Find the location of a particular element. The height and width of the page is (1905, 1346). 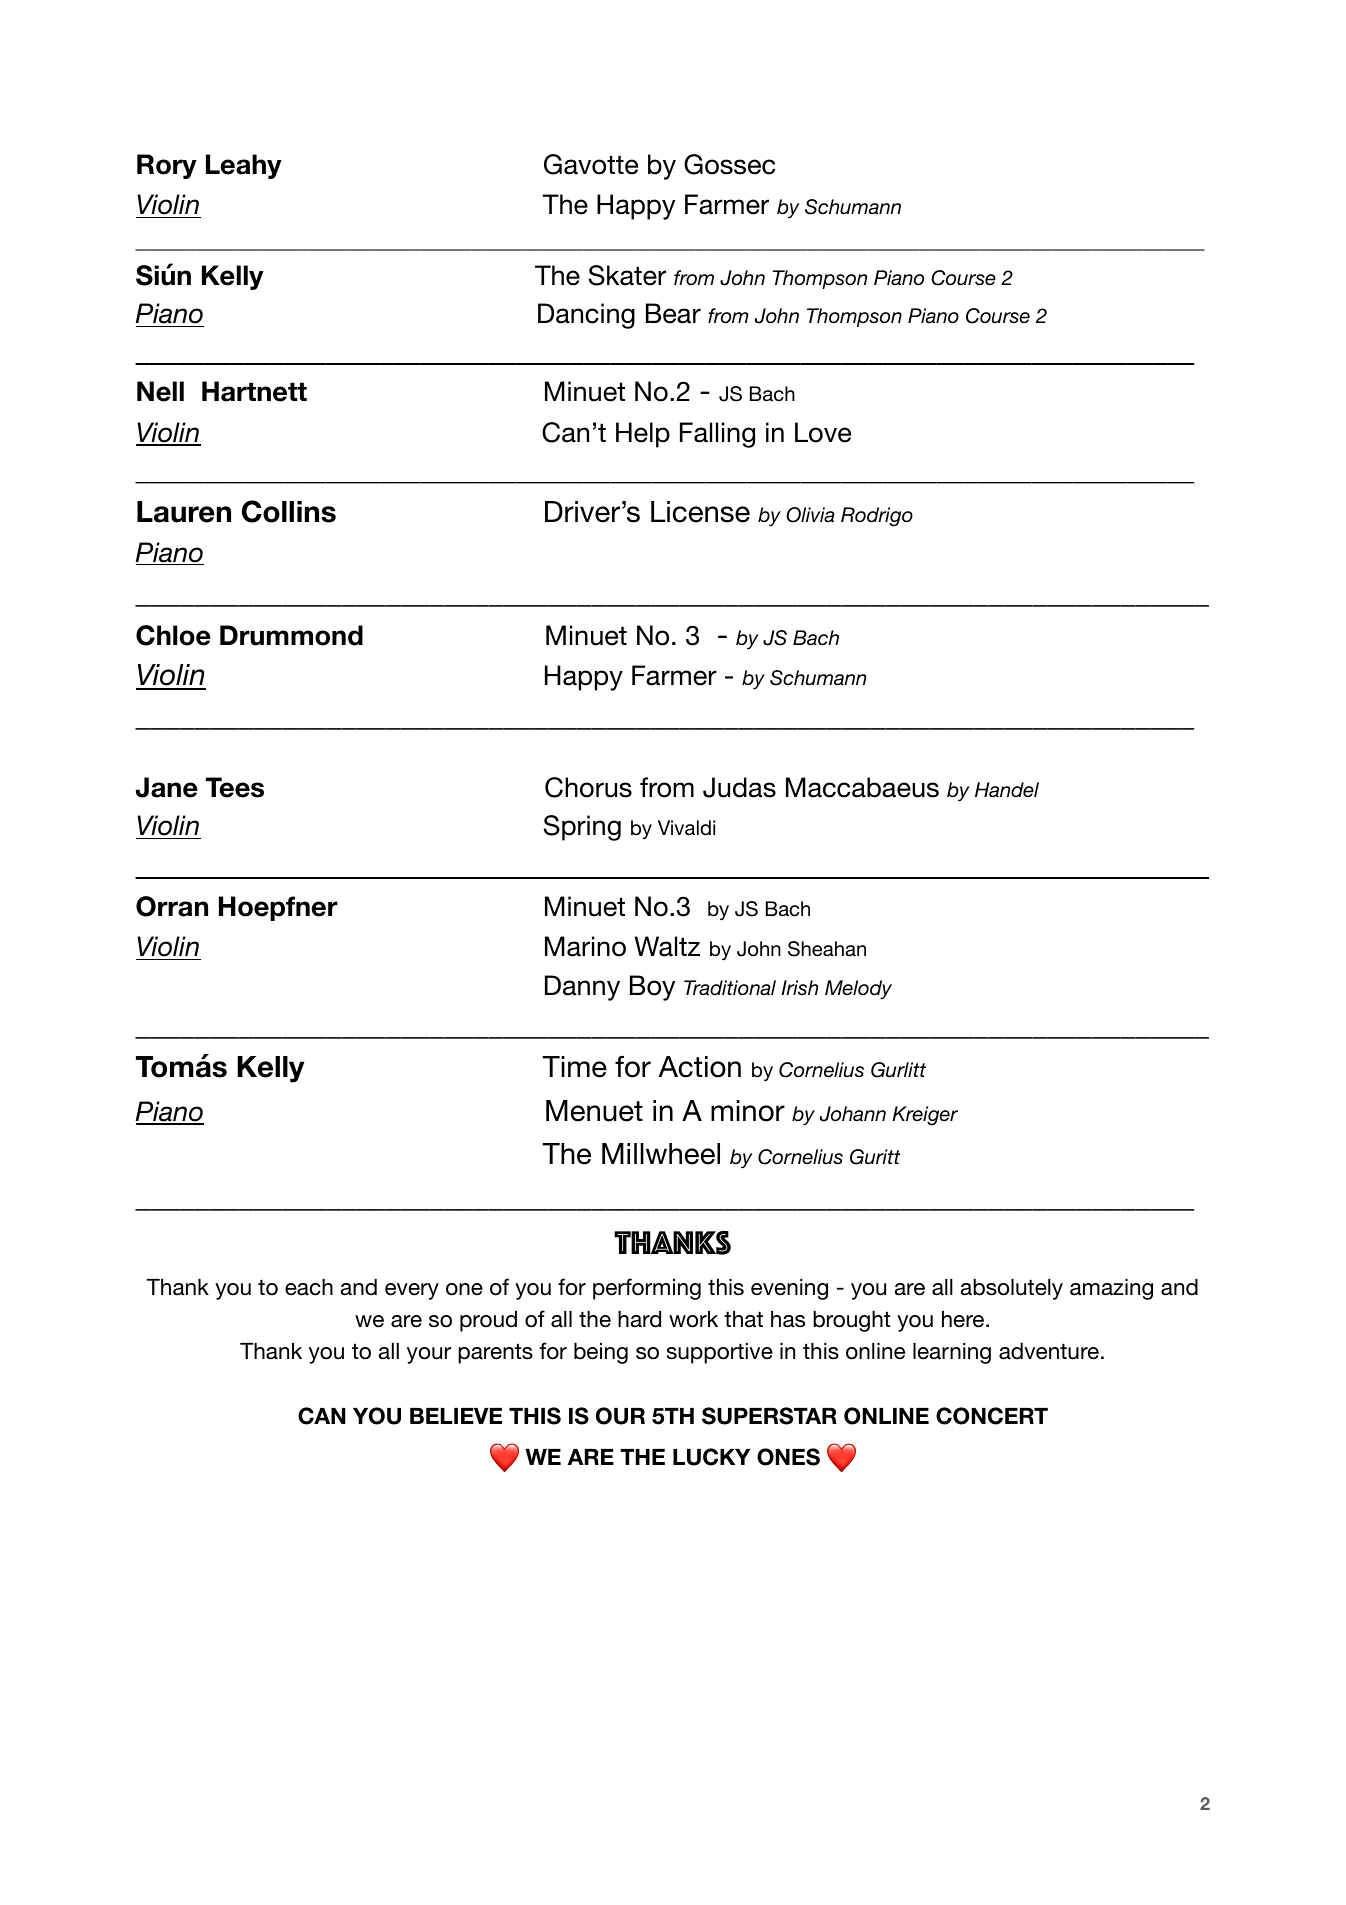

Tees is located at coordinates (235, 787).
